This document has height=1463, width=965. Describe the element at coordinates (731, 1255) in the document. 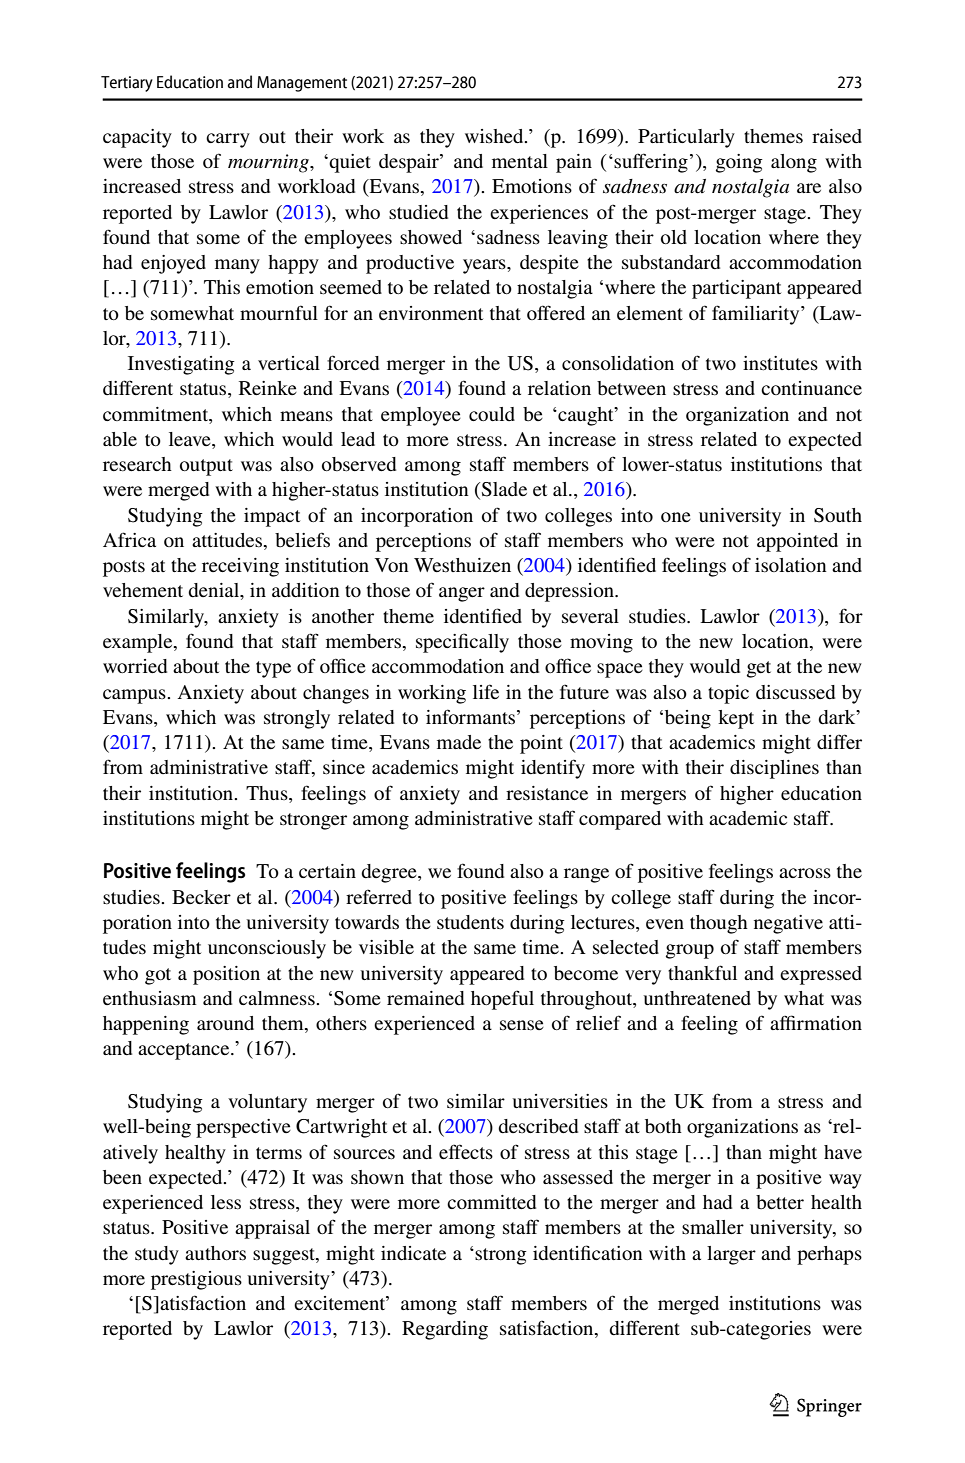

I see `larger` at that location.
